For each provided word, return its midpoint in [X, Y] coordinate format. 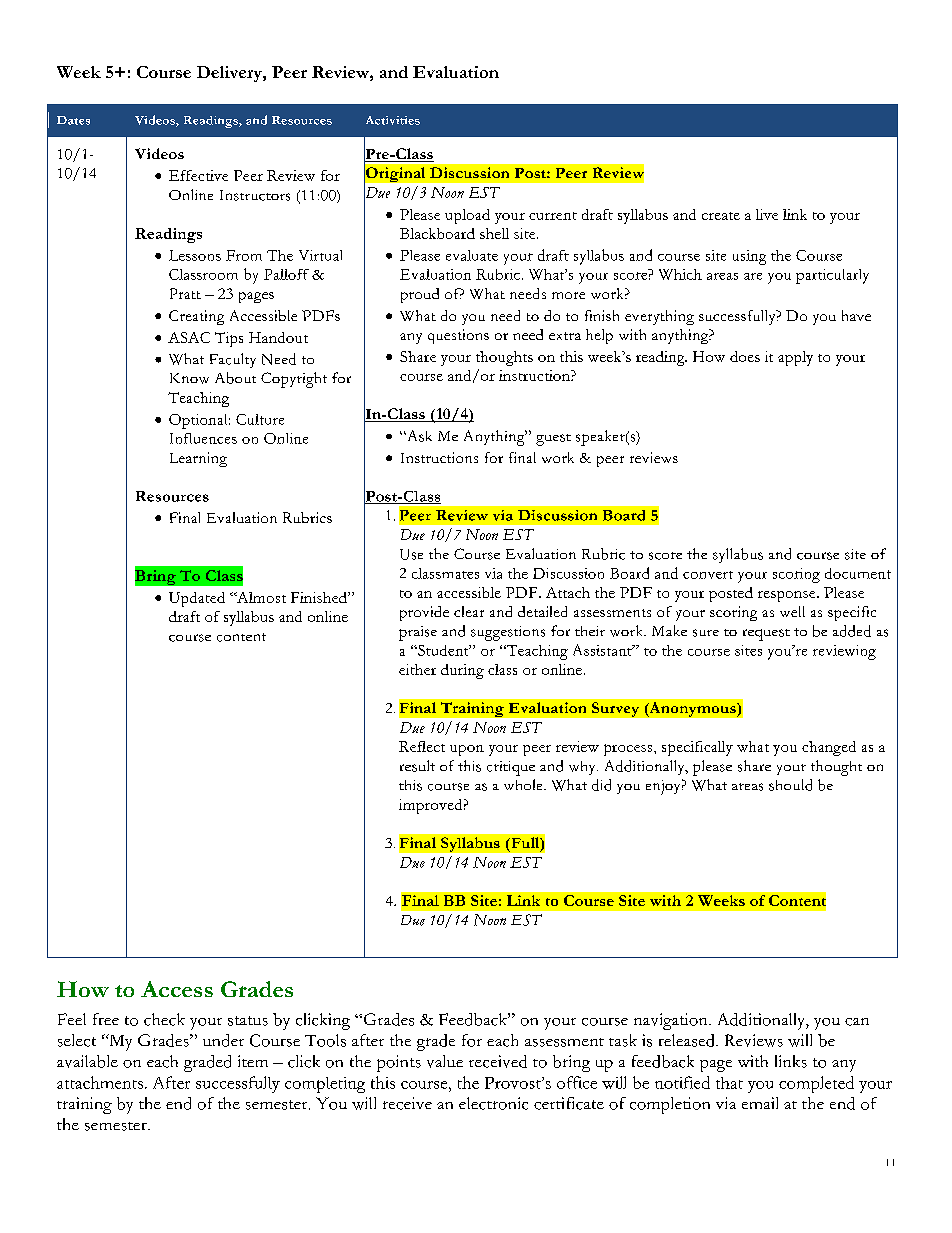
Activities [393, 120]
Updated [197, 599]
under [223, 1040]
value [445, 1061]
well [792, 611]
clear [469, 611]
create [721, 216]
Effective [198, 175]
